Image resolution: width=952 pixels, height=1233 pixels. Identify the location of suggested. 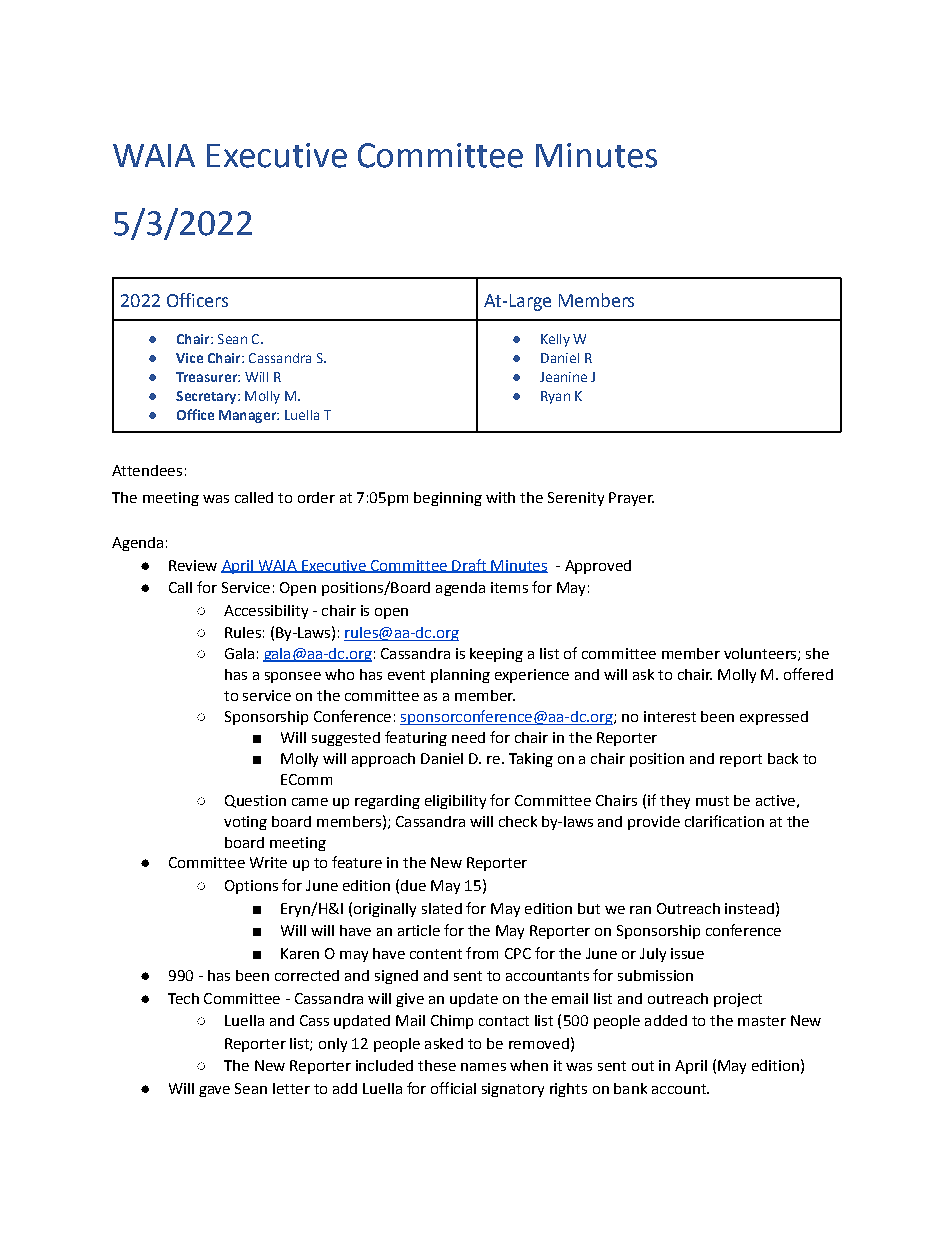
(346, 739).
